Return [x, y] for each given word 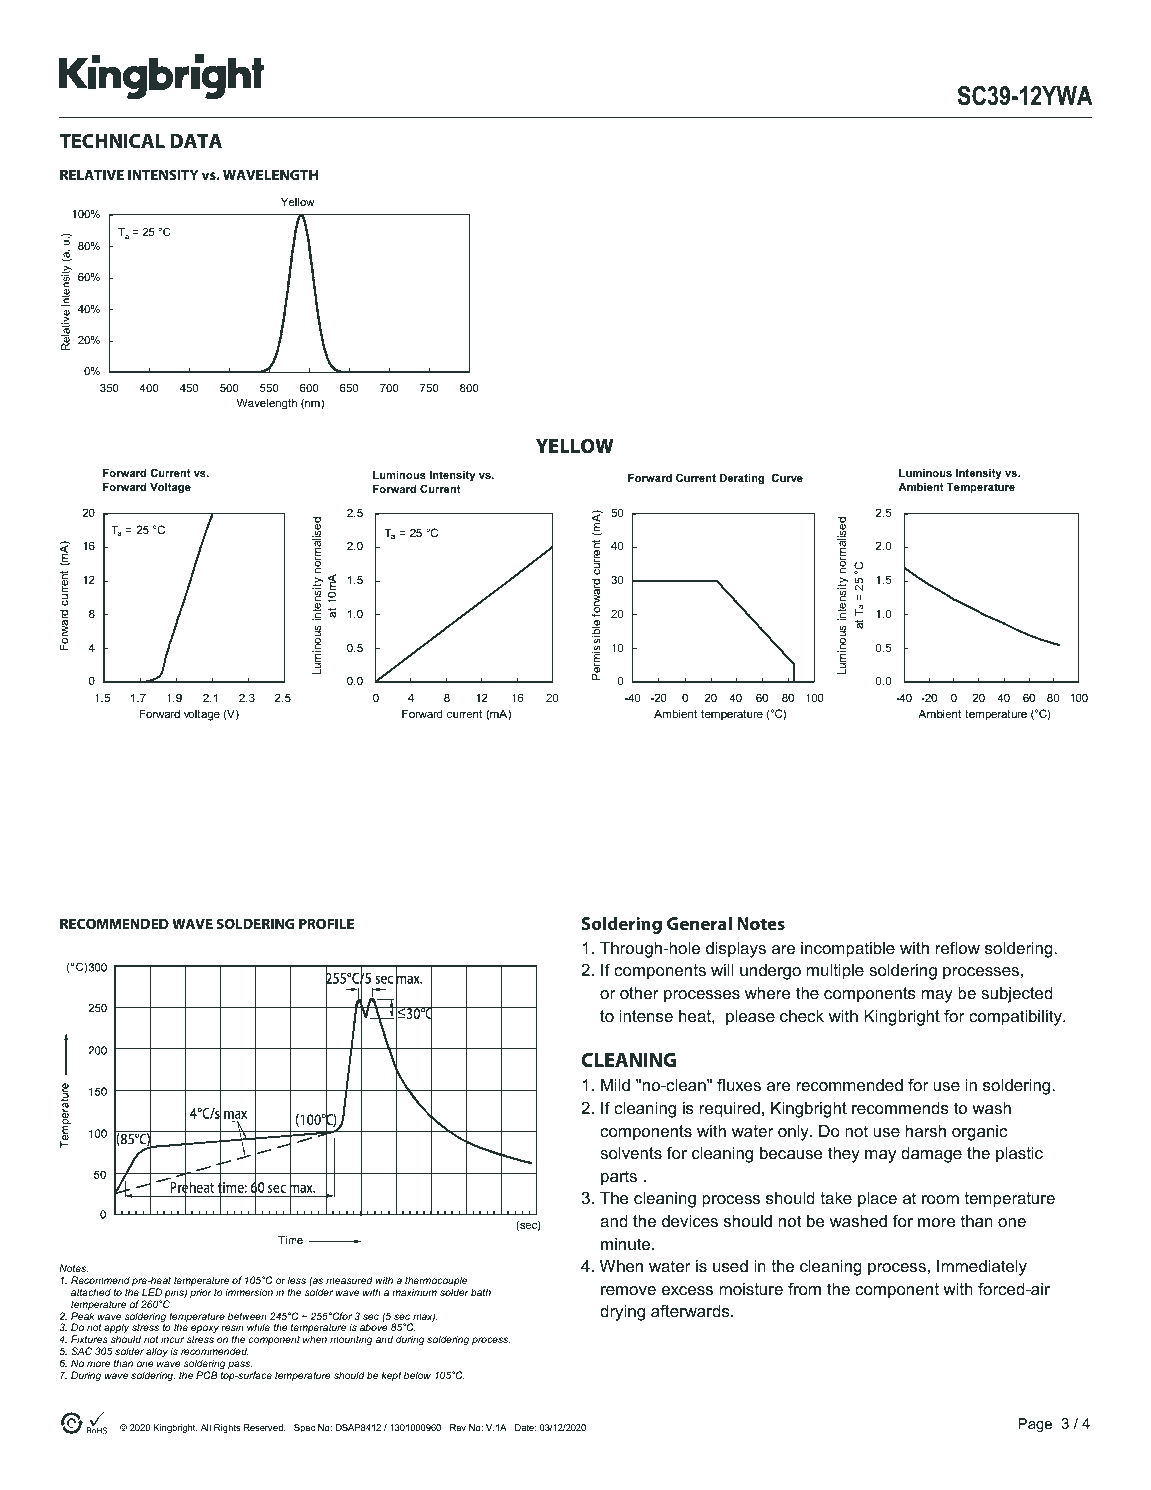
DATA [196, 141]
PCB [207, 1375]
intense [646, 1016]
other [639, 993]
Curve [787, 478]
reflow [958, 947]
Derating [742, 479]
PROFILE [326, 923]
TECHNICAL [112, 141]
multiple [835, 972]
